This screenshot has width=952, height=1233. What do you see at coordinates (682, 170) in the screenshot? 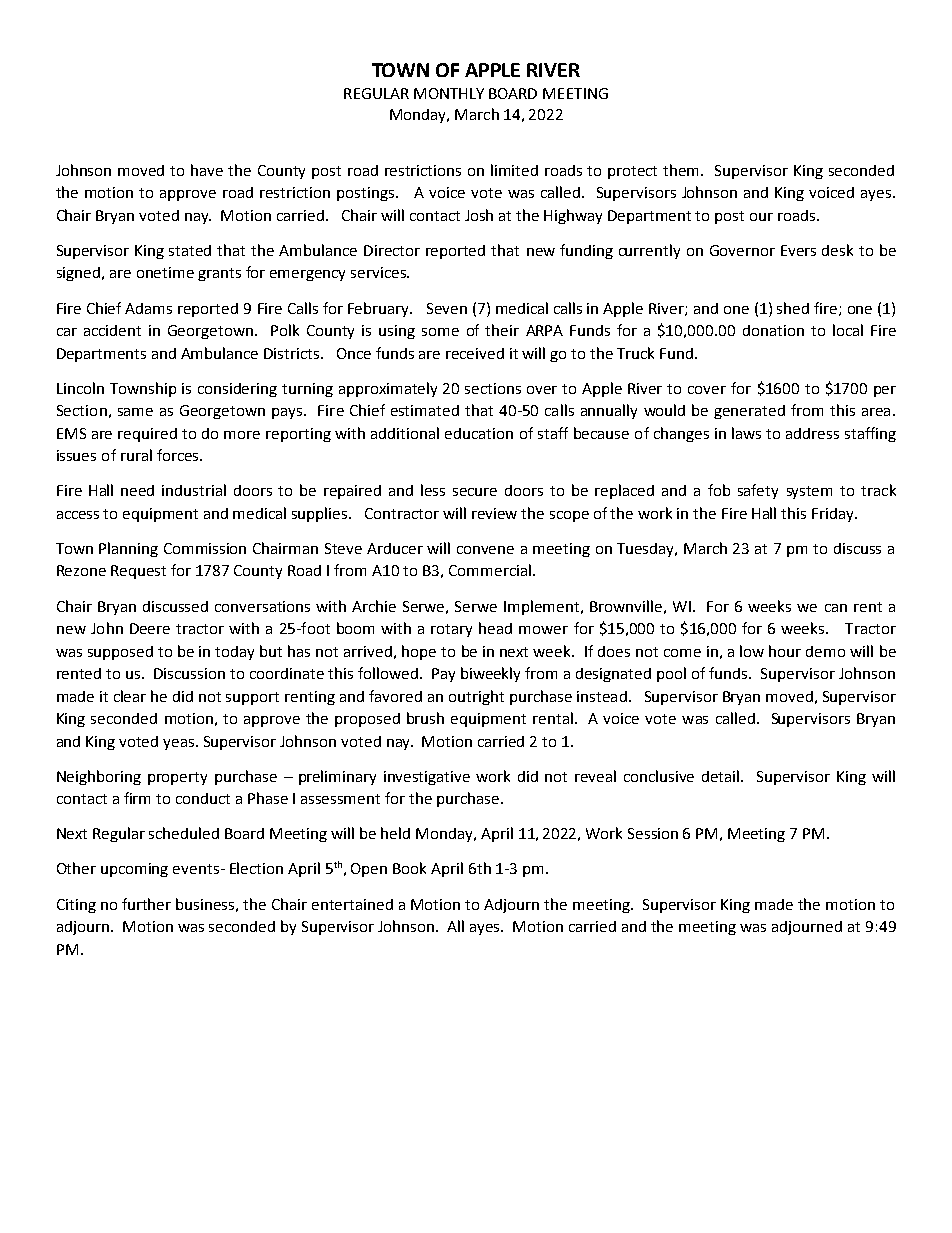
I see `them` at bounding box center [682, 170].
